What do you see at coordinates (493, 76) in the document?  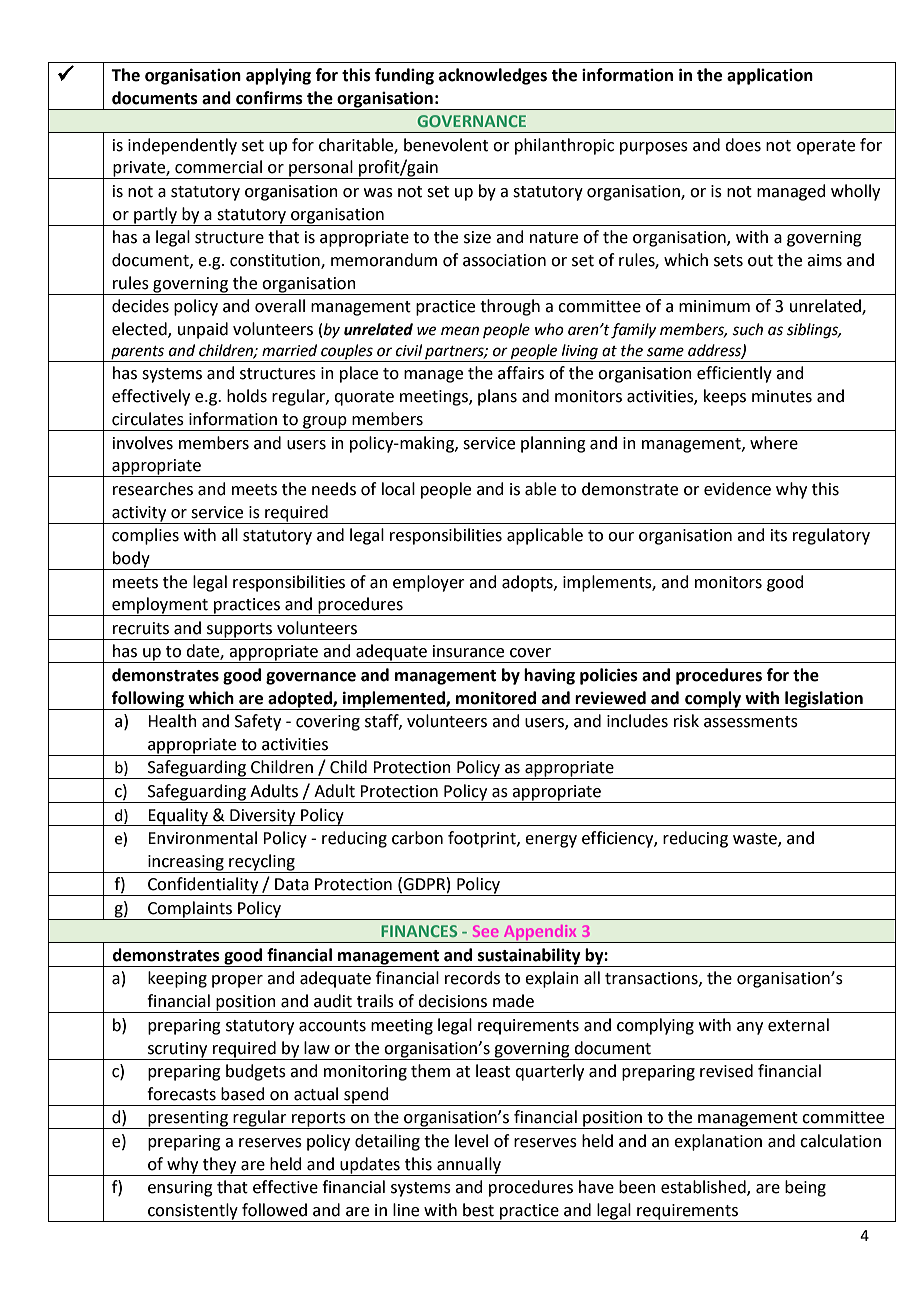 I see `acknowledges` at bounding box center [493, 76].
